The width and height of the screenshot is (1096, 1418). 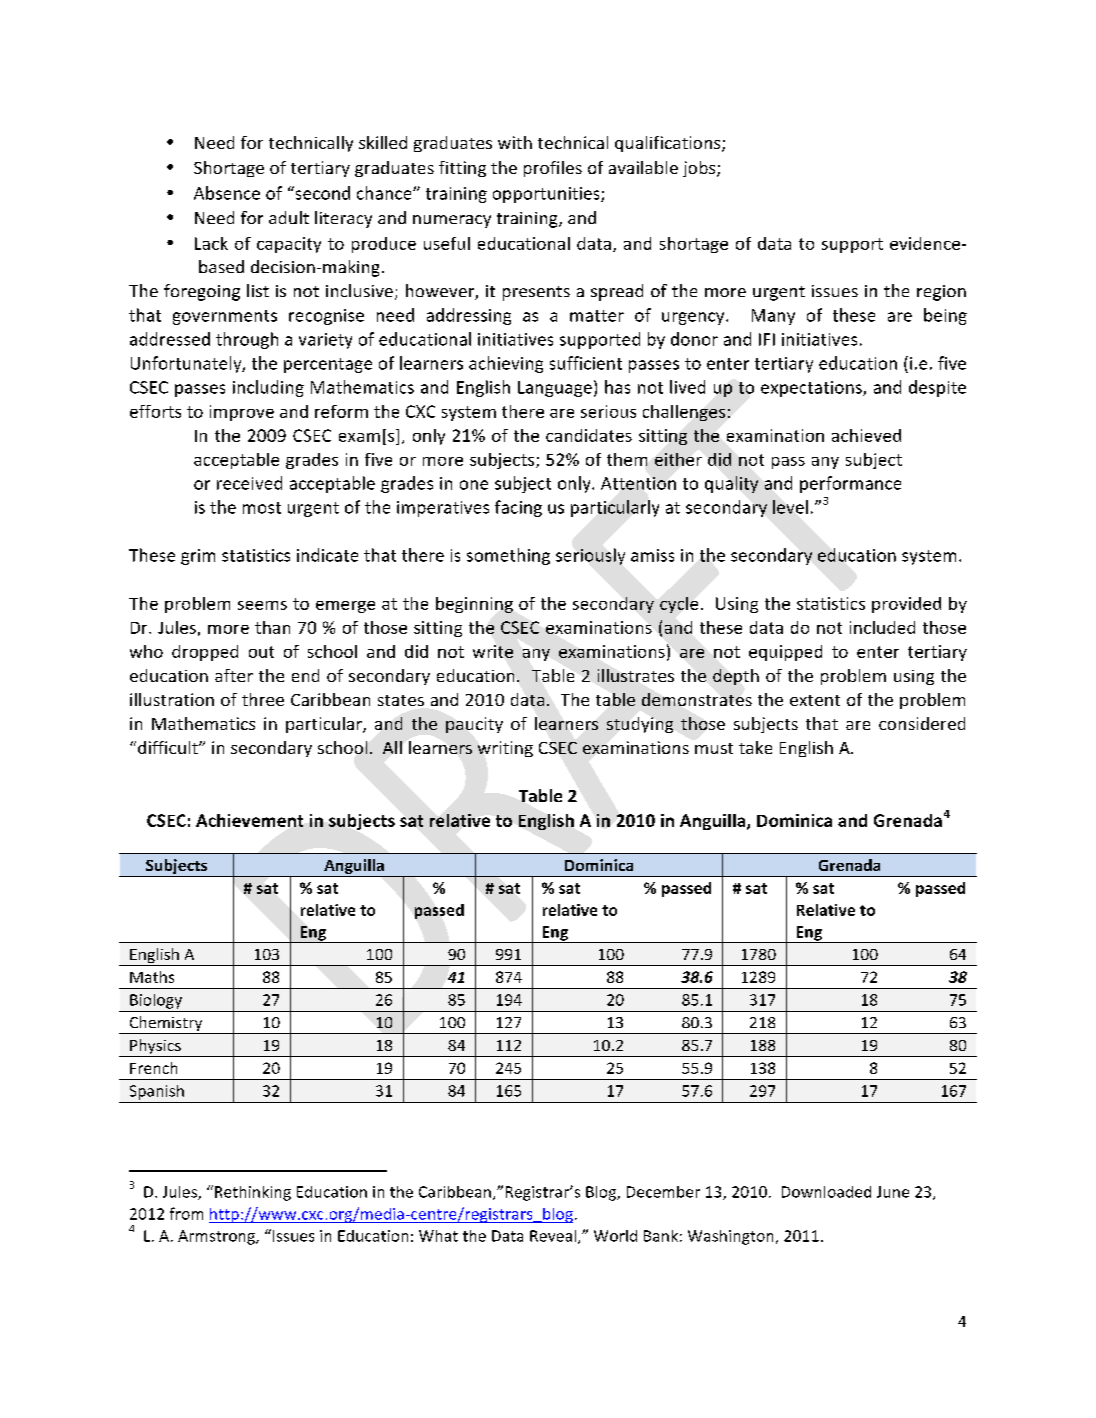 What do you see at coordinates (493, 651) in the screenshot?
I see `write` at bounding box center [493, 651].
